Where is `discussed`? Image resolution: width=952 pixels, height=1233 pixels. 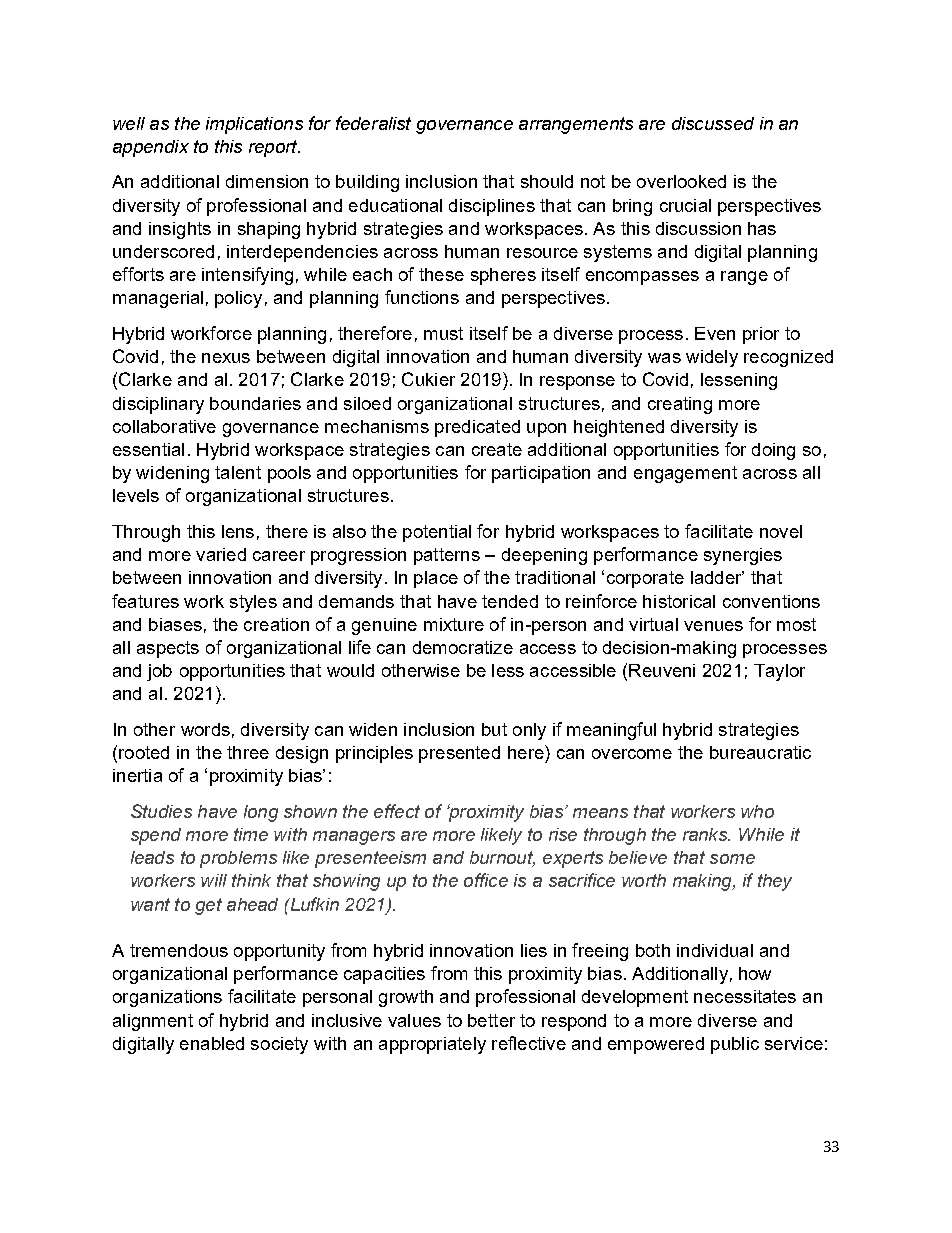
discussed is located at coordinates (713, 123).
